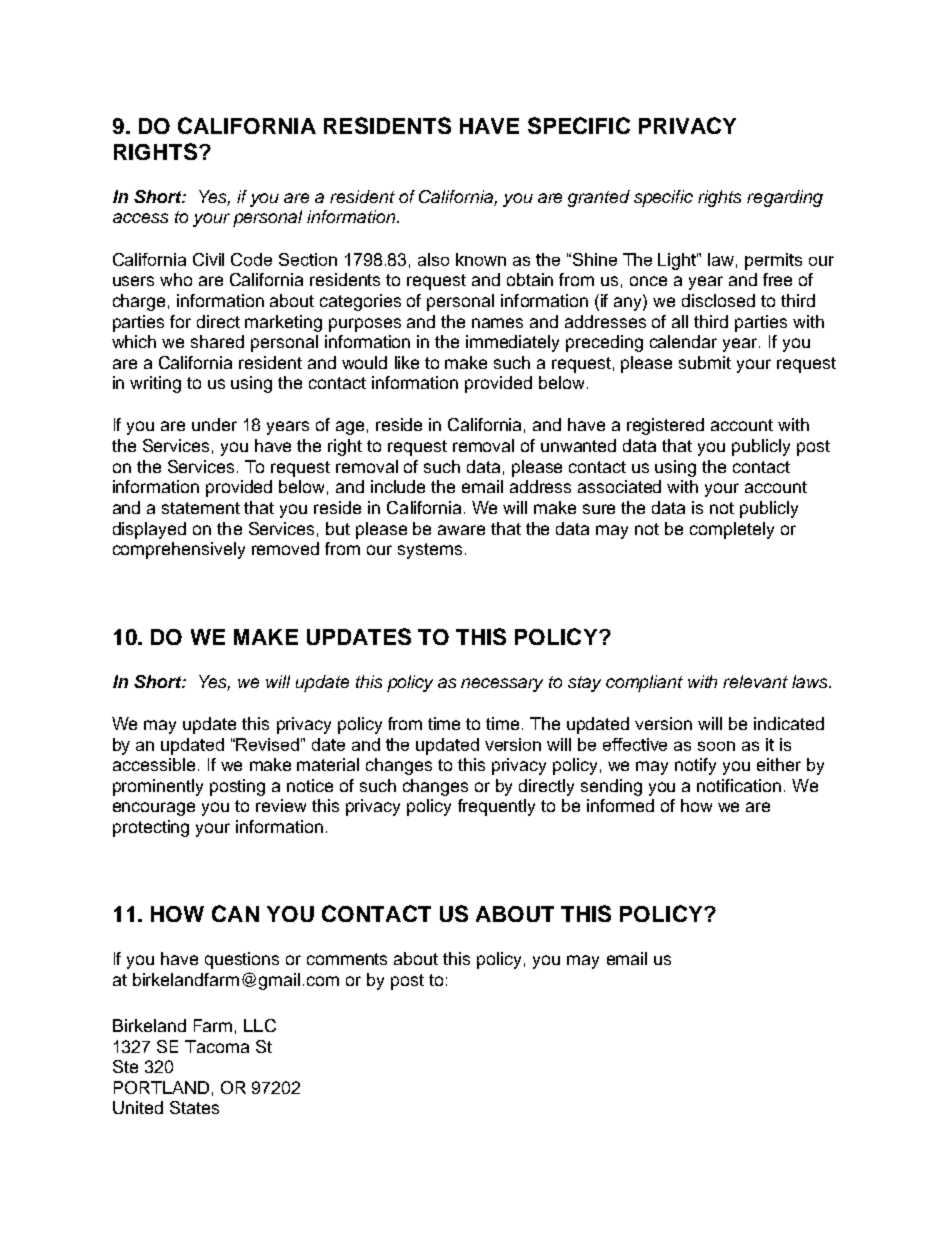 This page has height=1233, width=952. I want to click on completely, so click(732, 530).
